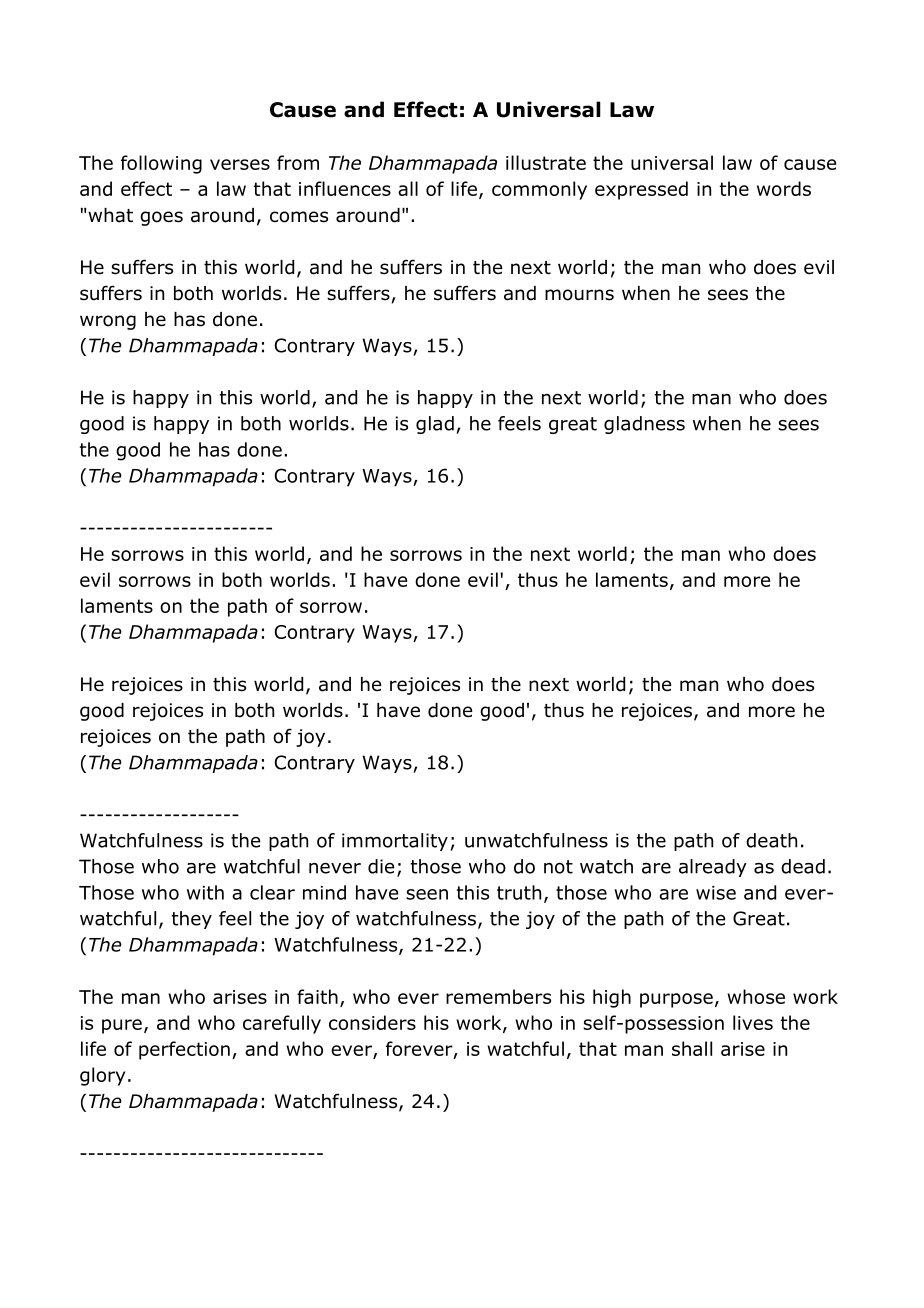 The image size is (924, 1308). What do you see at coordinates (161, 164) in the page?
I see `following` at bounding box center [161, 164].
